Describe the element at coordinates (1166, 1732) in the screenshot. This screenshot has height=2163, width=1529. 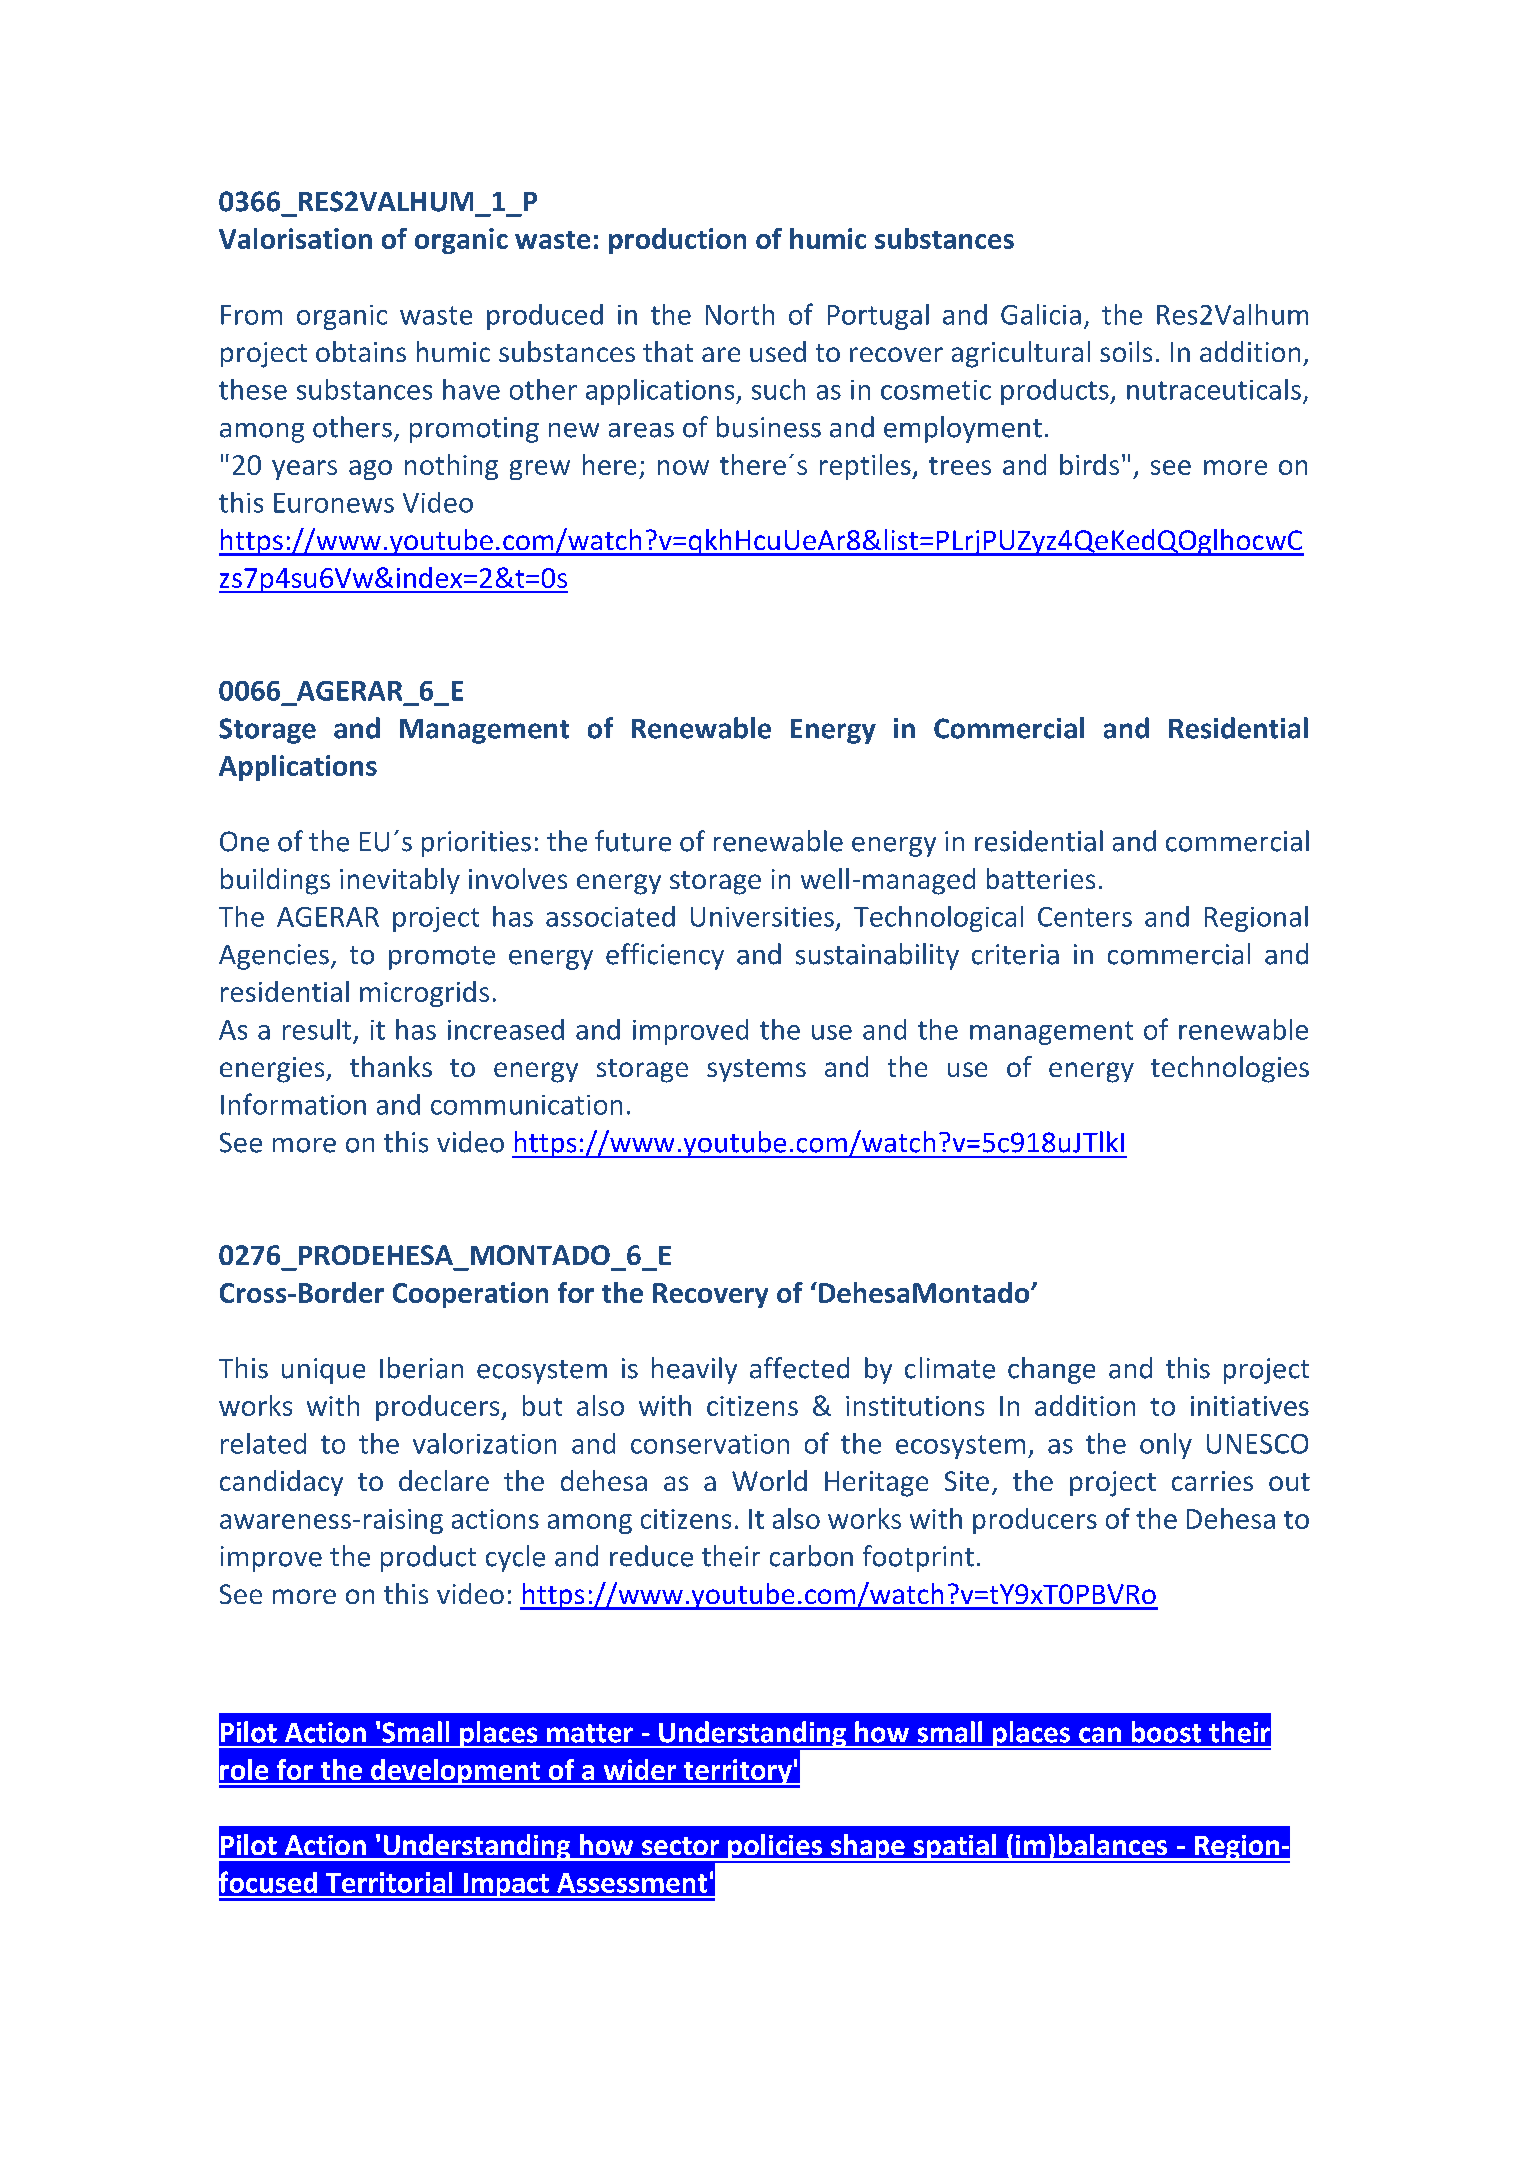
I see `boost` at that location.
